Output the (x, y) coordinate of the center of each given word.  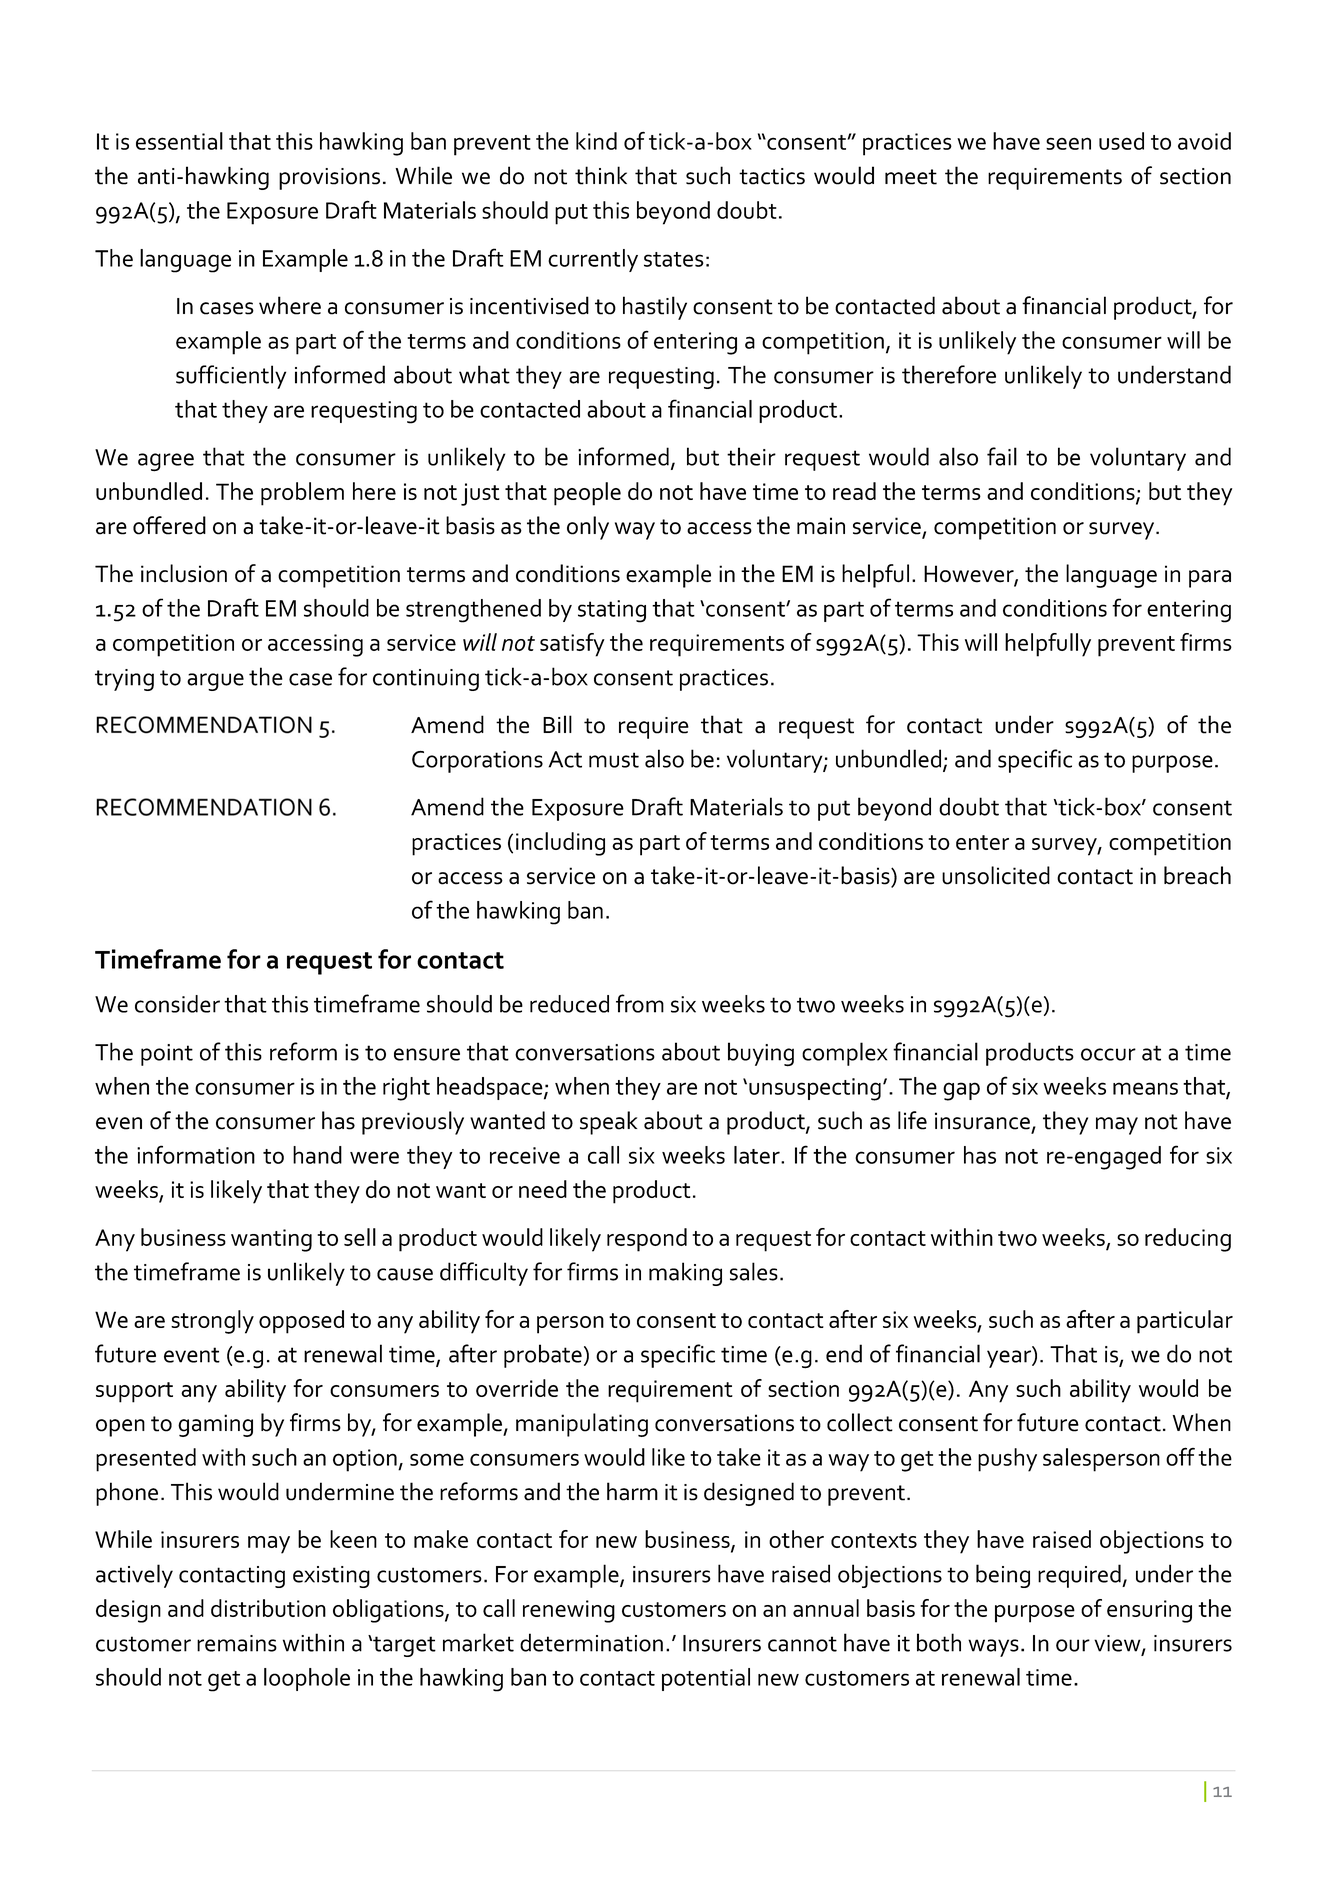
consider (177, 1004)
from (640, 1003)
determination (591, 1642)
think (601, 175)
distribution (268, 1608)
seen (1068, 143)
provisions (329, 179)
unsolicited (996, 875)
